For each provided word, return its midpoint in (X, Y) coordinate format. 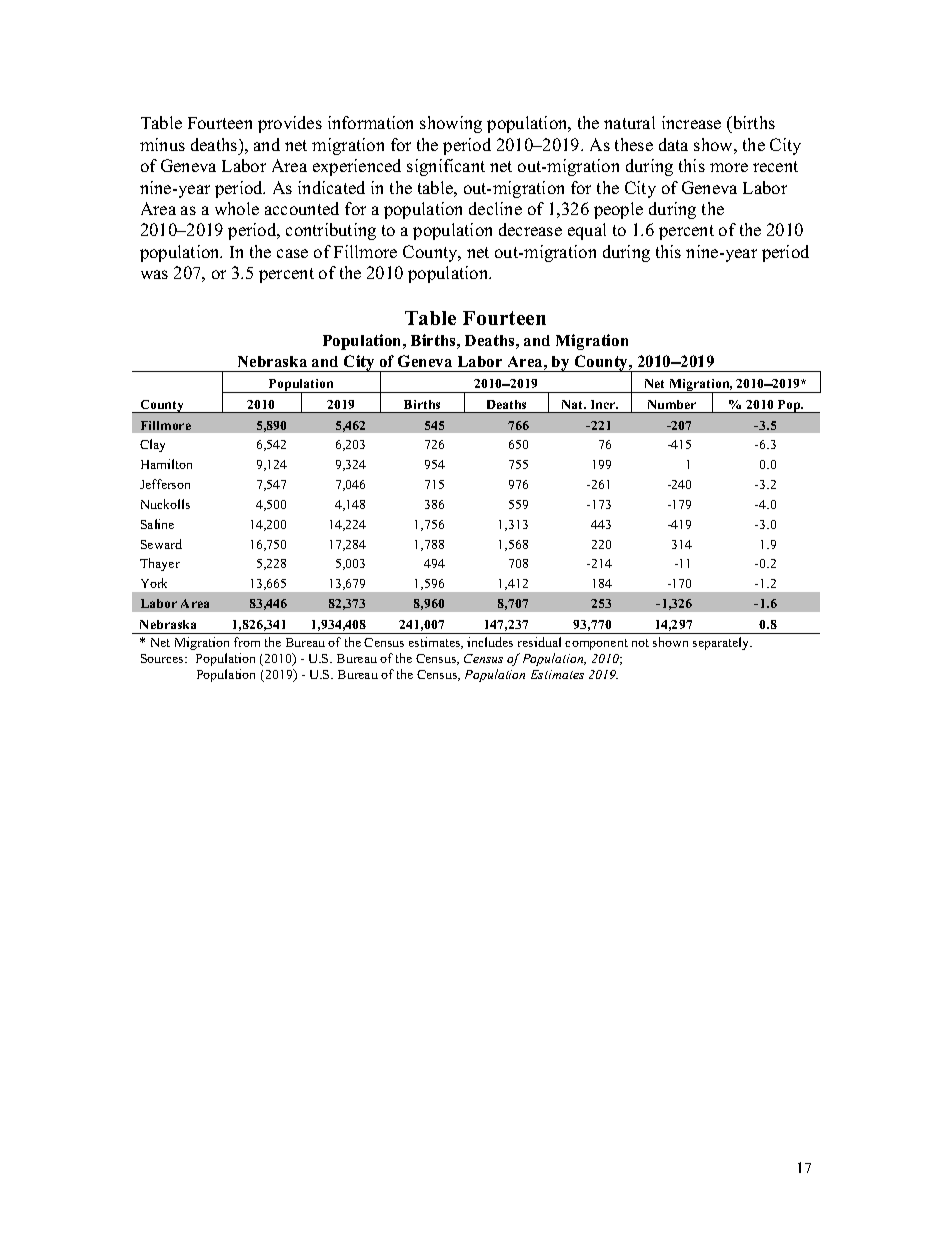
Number (672, 404)
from (247, 642)
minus (162, 144)
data (673, 144)
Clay (152, 445)
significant (446, 167)
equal (587, 231)
